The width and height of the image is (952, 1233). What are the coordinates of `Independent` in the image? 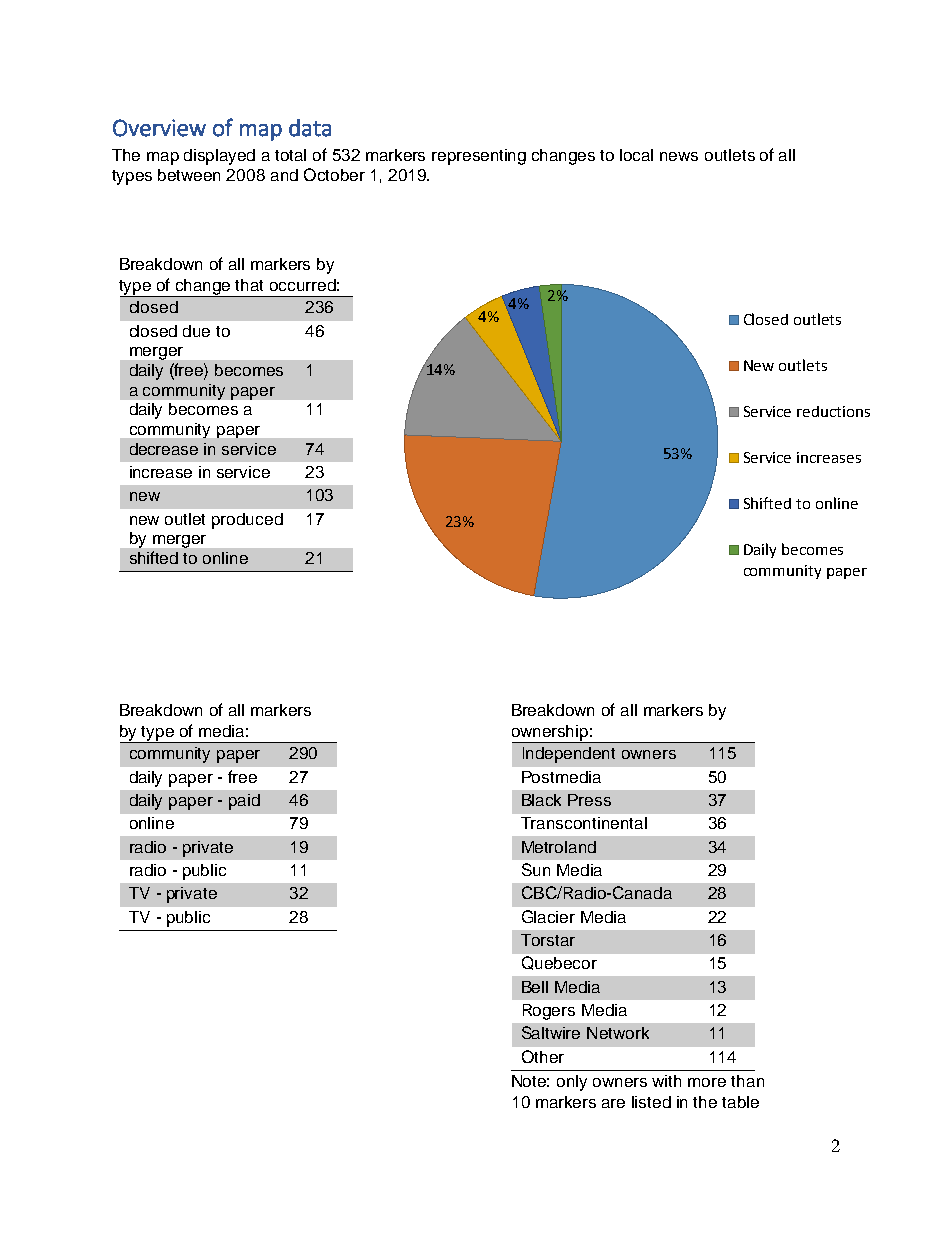 It's located at (569, 755).
